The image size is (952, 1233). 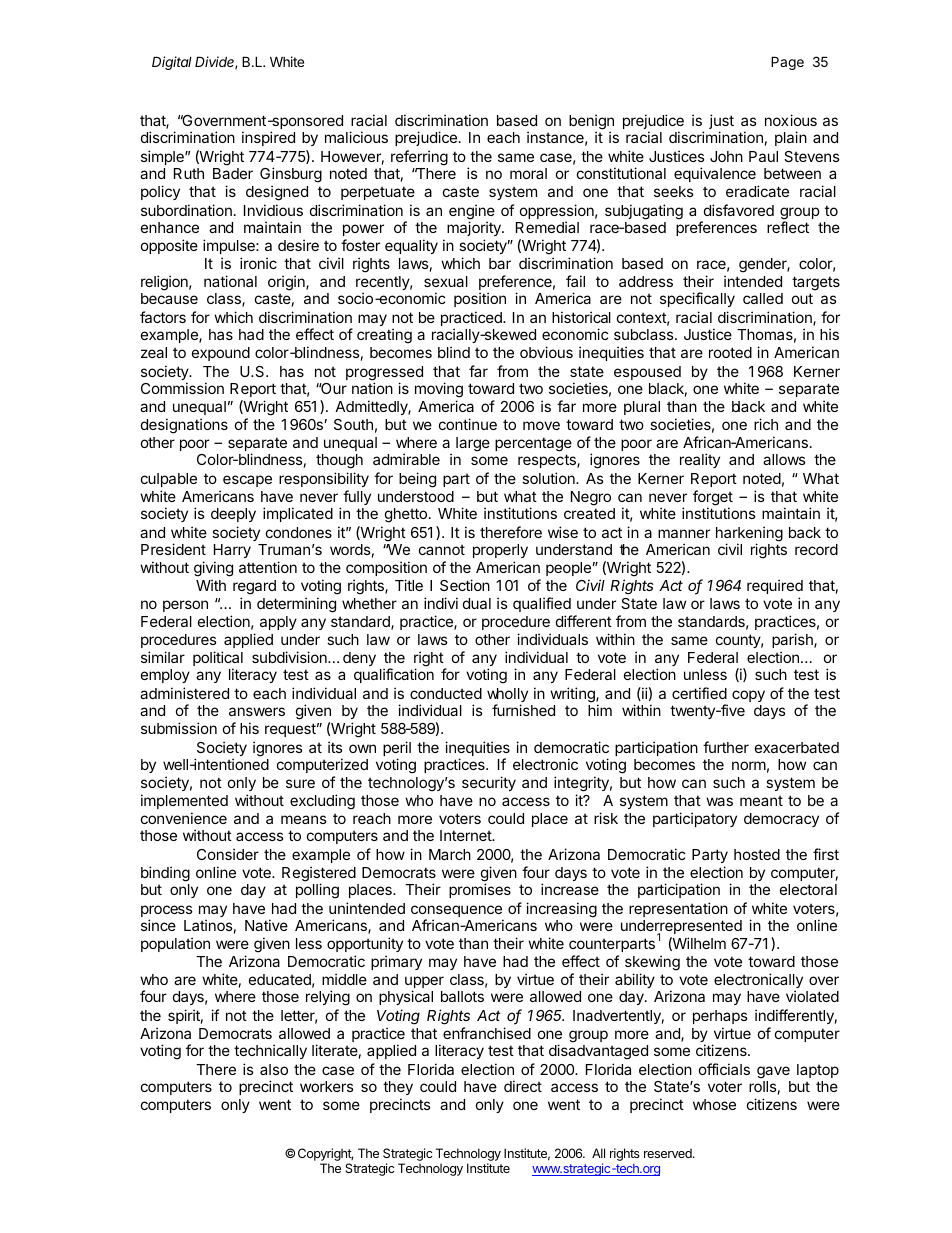 What do you see at coordinates (791, 120) in the image?
I see `noxious` at bounding box center [791, 120].
